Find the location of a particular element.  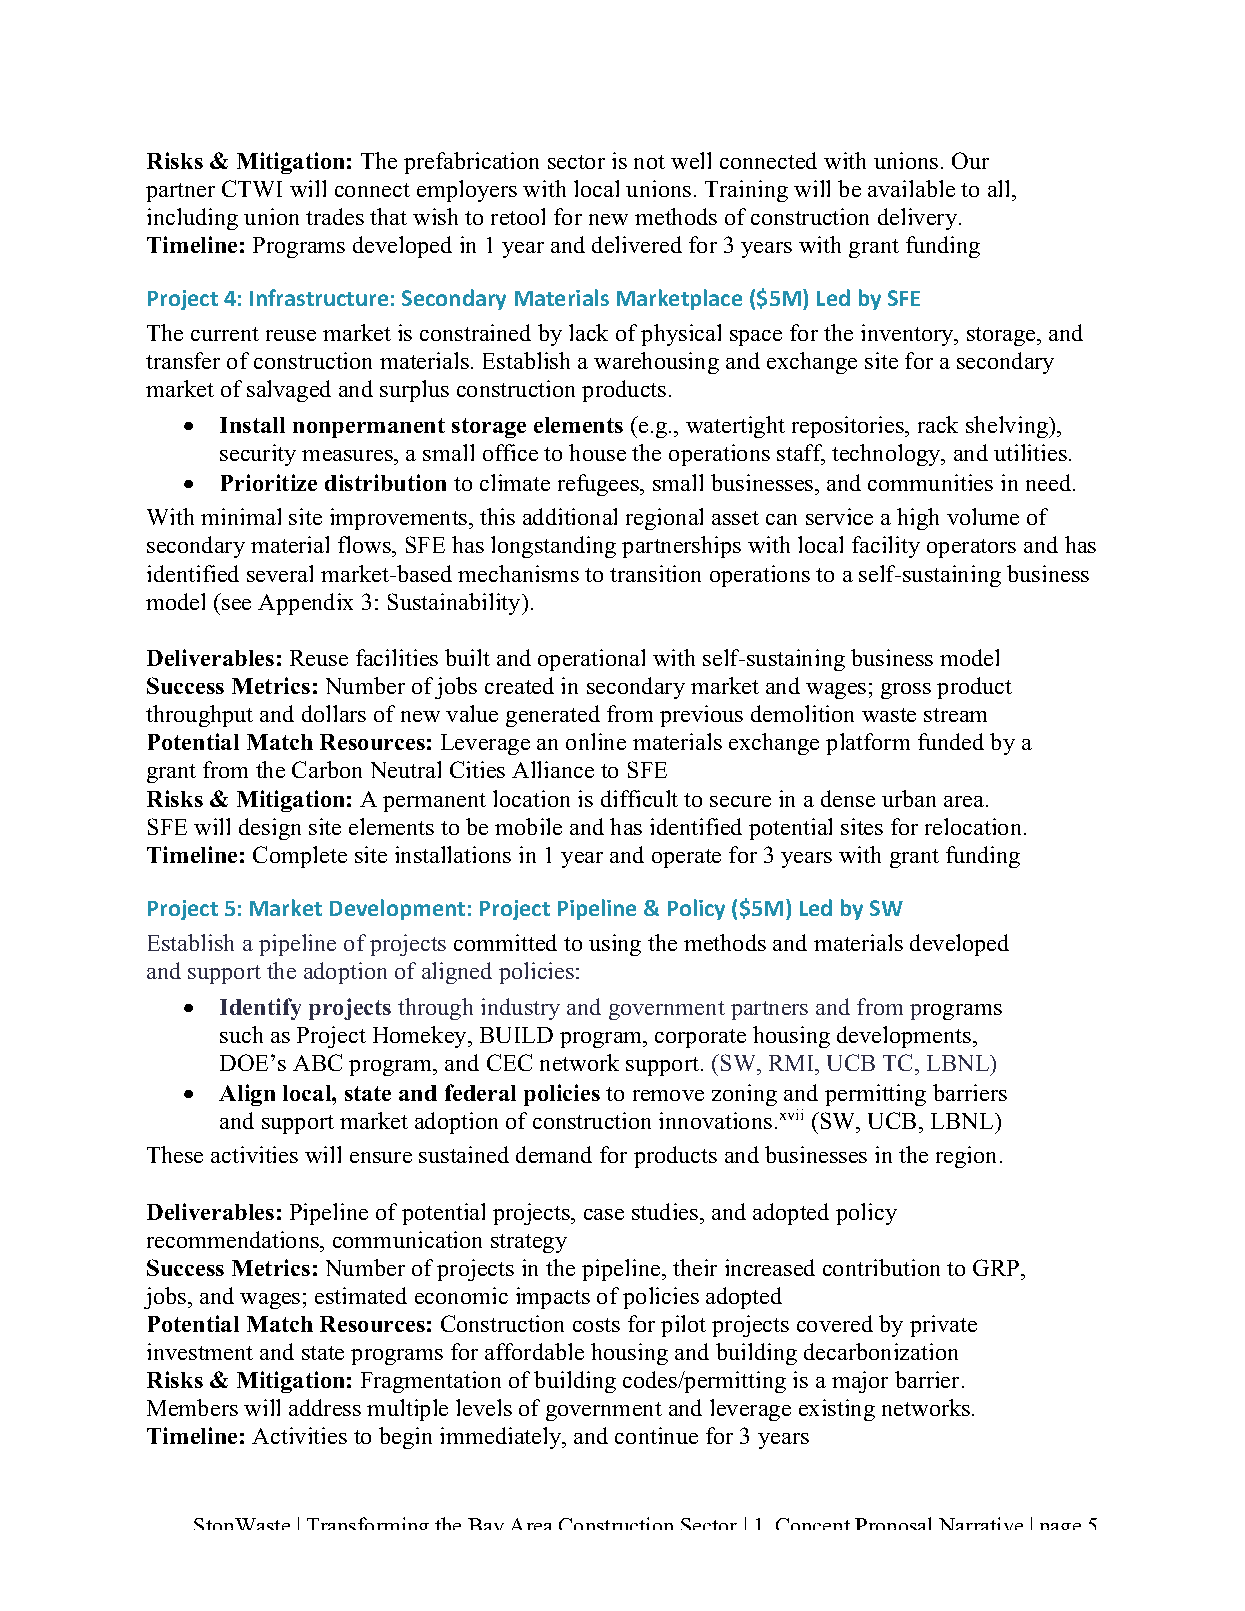

recommendations is located at coordinates (234, 1239).
